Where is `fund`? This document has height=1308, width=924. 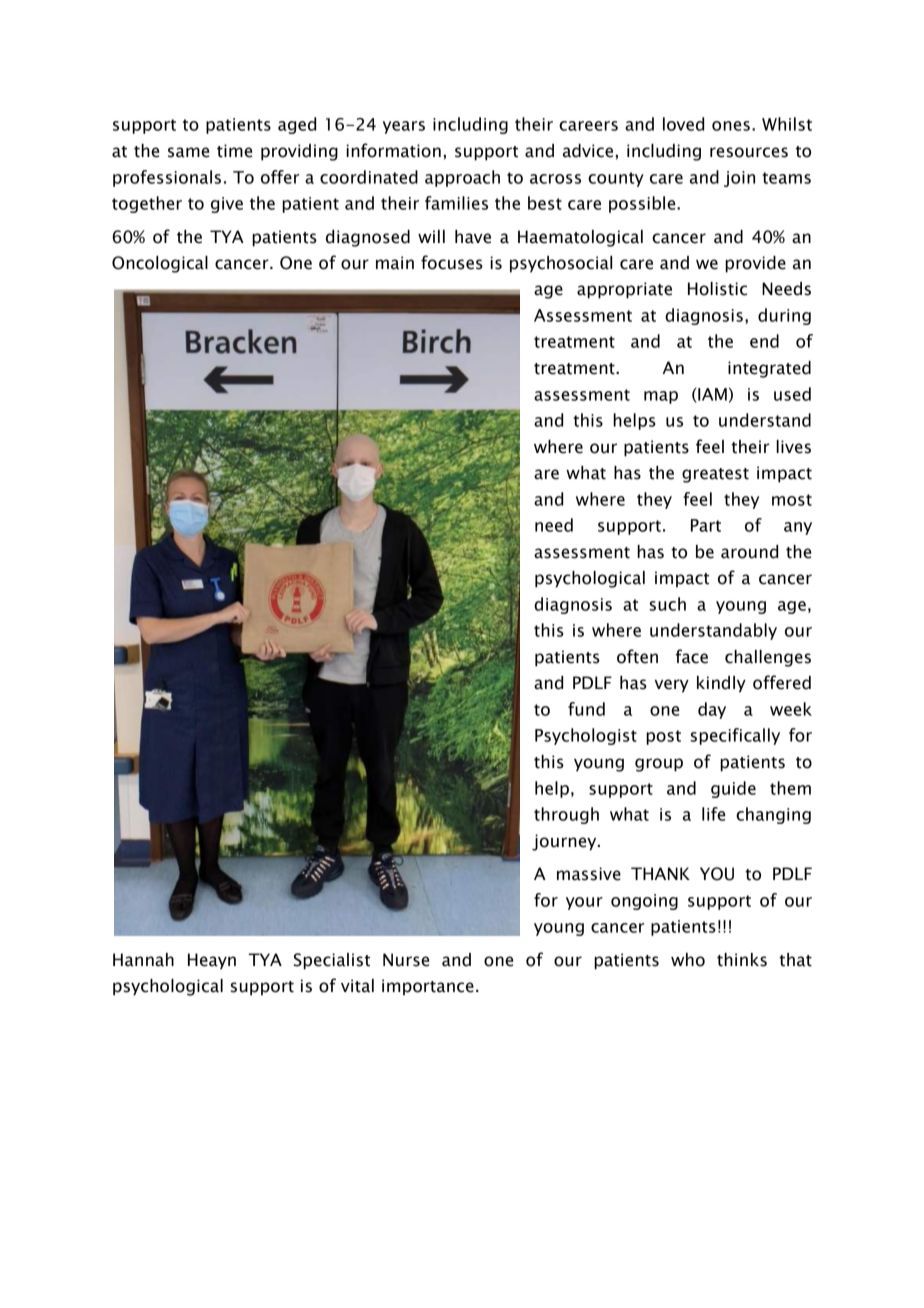
fund is located at coordinates (586, 709).
